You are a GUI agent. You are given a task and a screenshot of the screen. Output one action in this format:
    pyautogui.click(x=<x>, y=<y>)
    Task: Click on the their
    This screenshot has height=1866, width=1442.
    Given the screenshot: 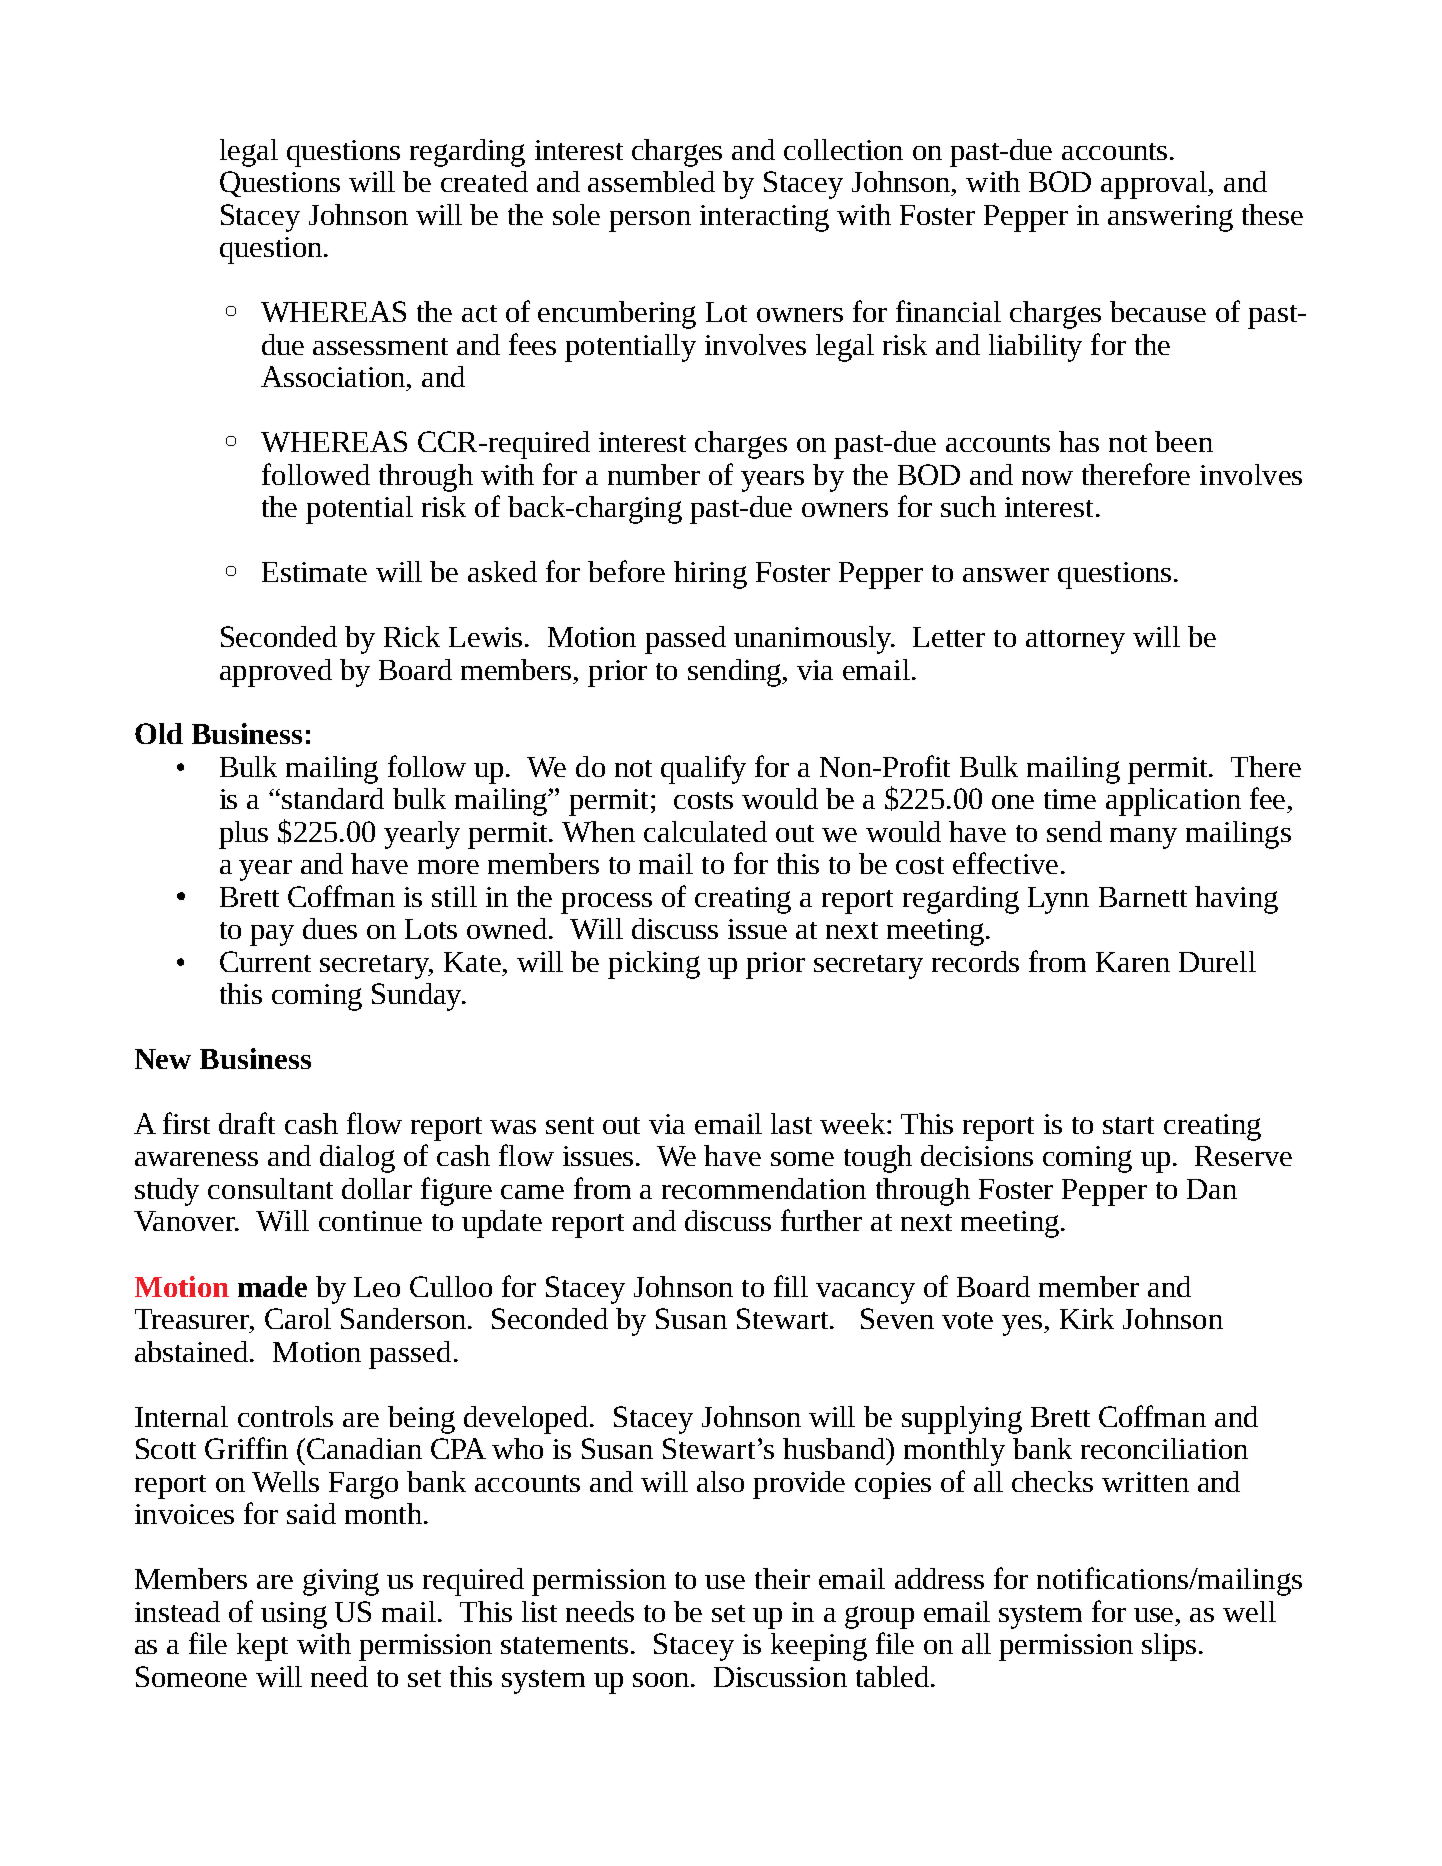 What is the action you would take?
    pyautogui.click(x=782, y=1578)
